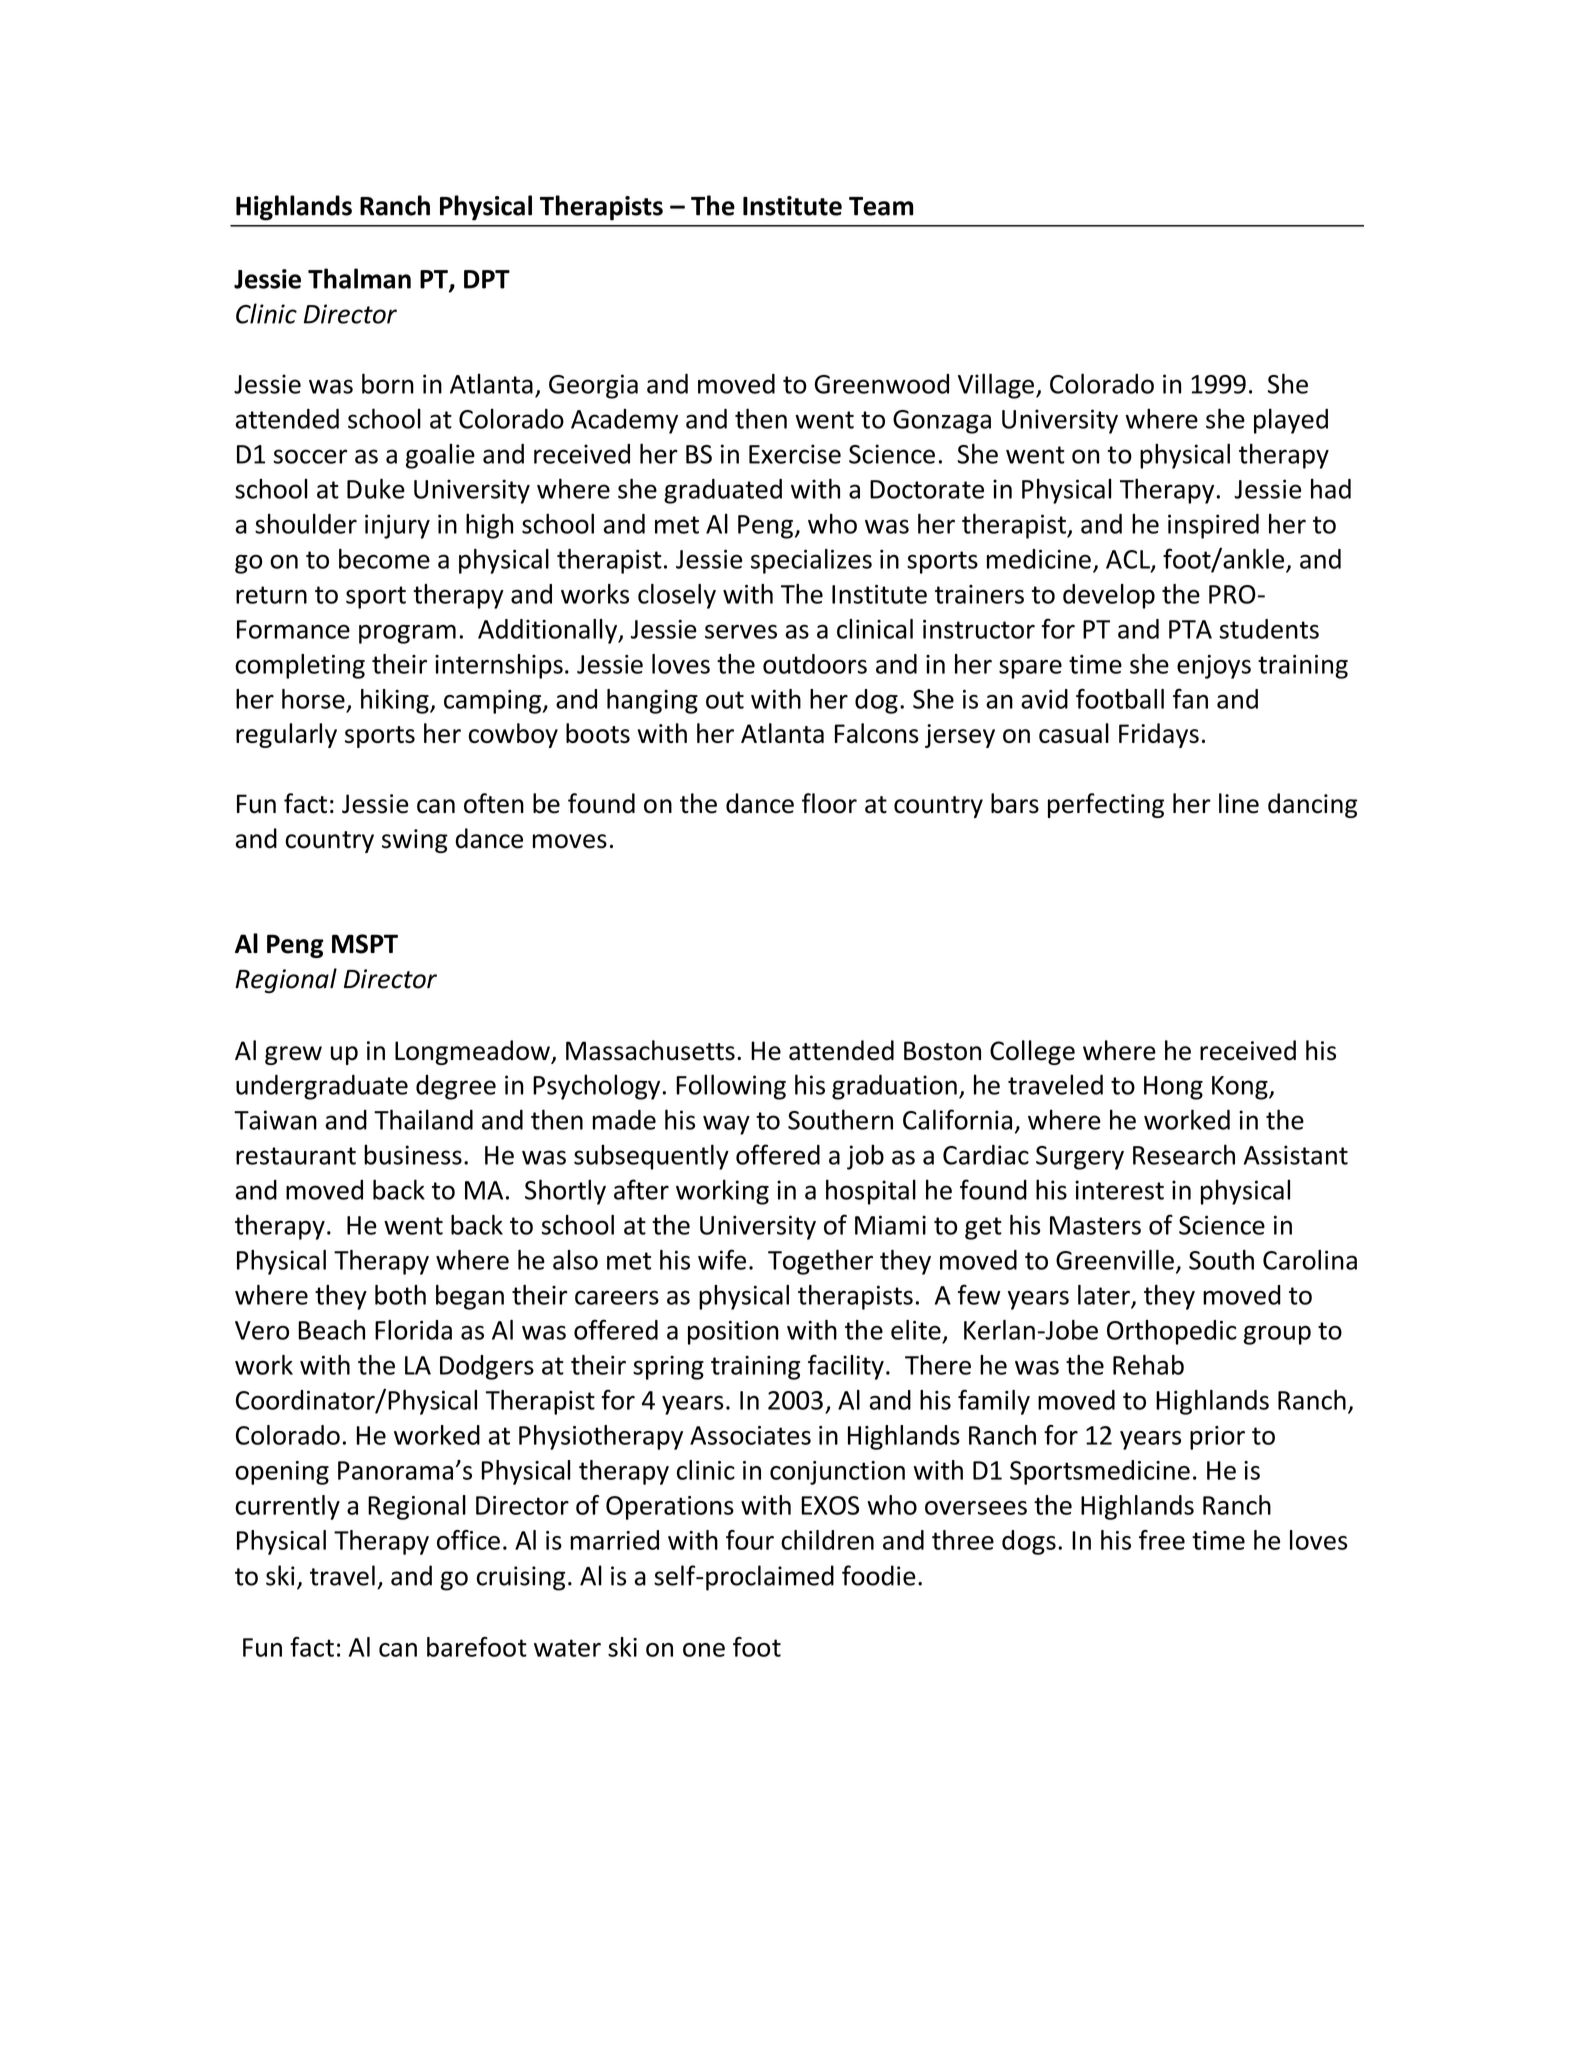 Image resolution: width=1594 pixels, height=2063 pixels. I want to click on DPT, so click(487, 279).
